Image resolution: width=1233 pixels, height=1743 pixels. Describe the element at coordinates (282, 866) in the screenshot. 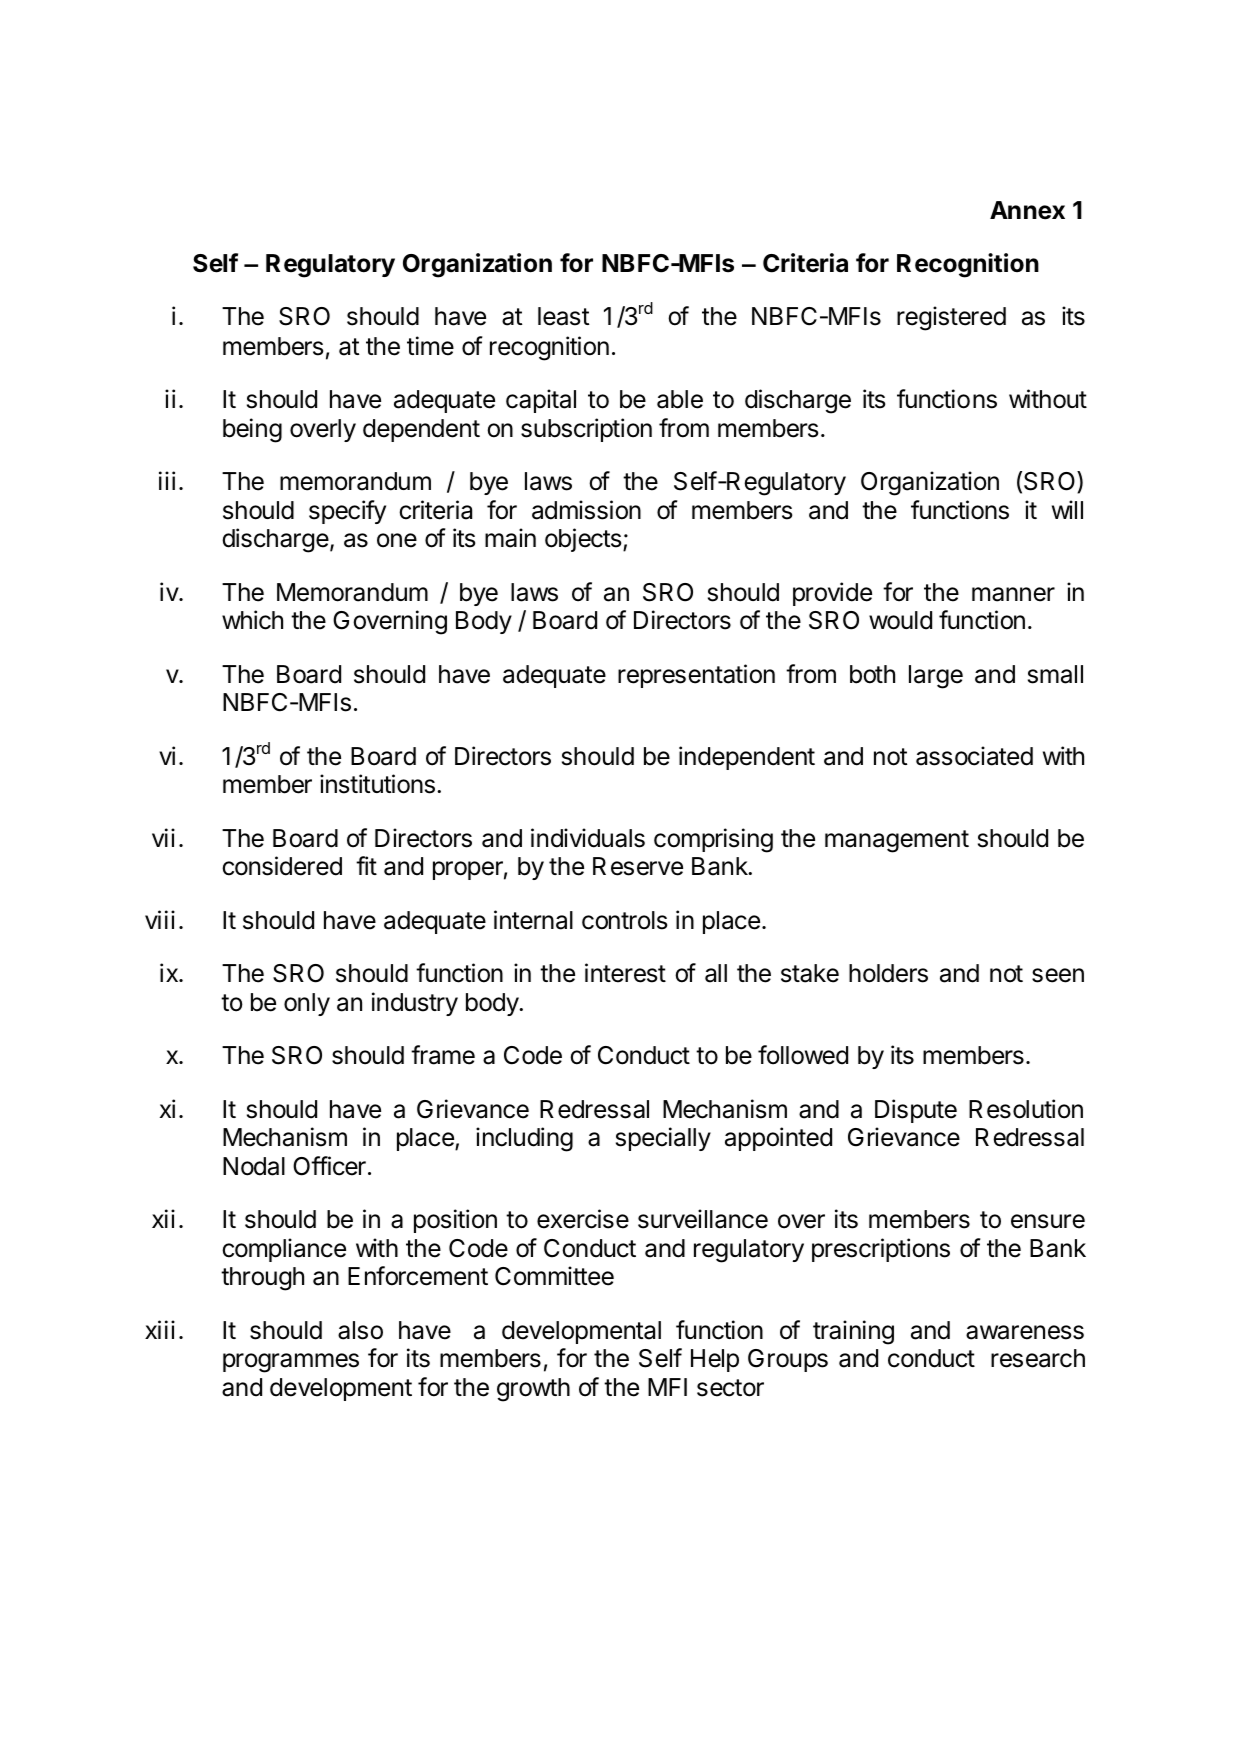

I see `considered` at that location.
